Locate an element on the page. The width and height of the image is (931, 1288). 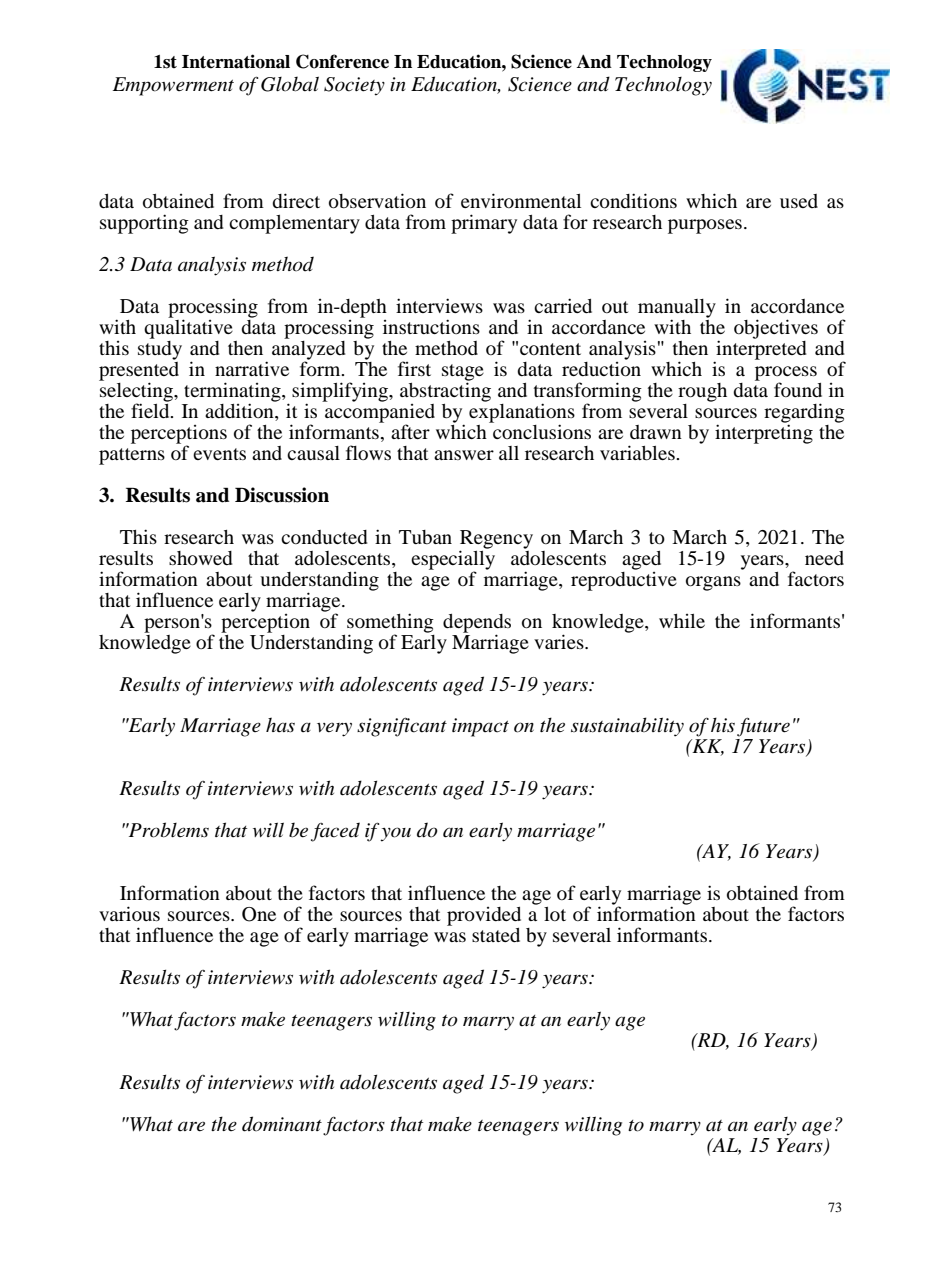
used is located at coordinates (799, 201).
